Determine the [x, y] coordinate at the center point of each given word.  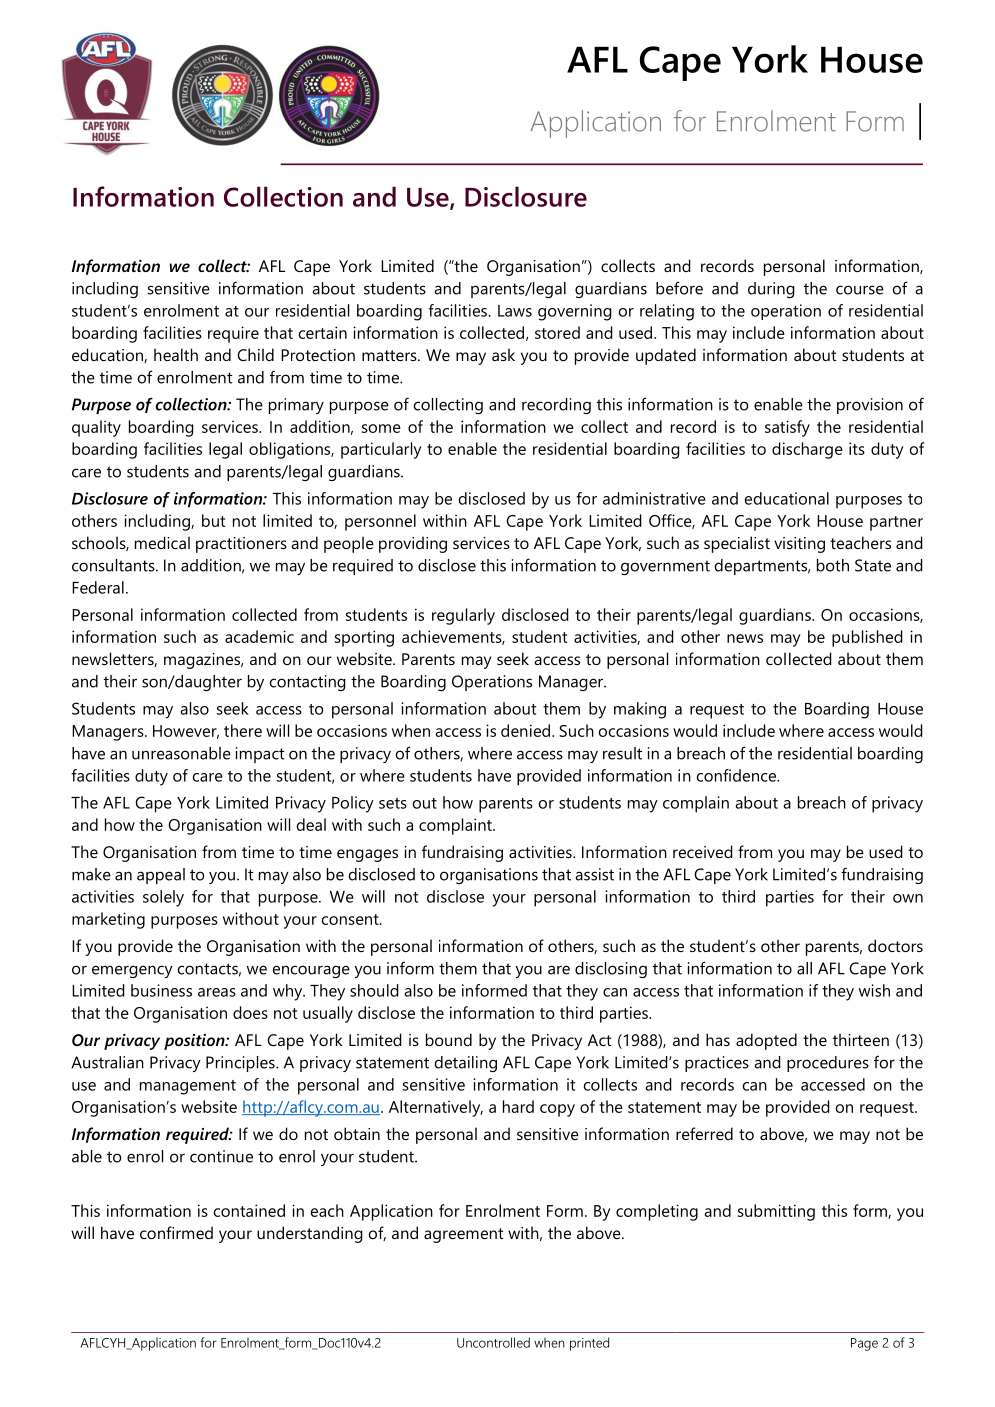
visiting [799, 545]
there [243, 730]
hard [518, 1106]
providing [413, 544]
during [771, 290]
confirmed [176, 1232]
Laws [515, 311]
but [213, 520]
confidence [737, 775]
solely [163, 898]
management [188, 1087]
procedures [828, 1064]
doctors [895, 945]
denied [527, 730]
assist [595, 874]
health [176, 354]
